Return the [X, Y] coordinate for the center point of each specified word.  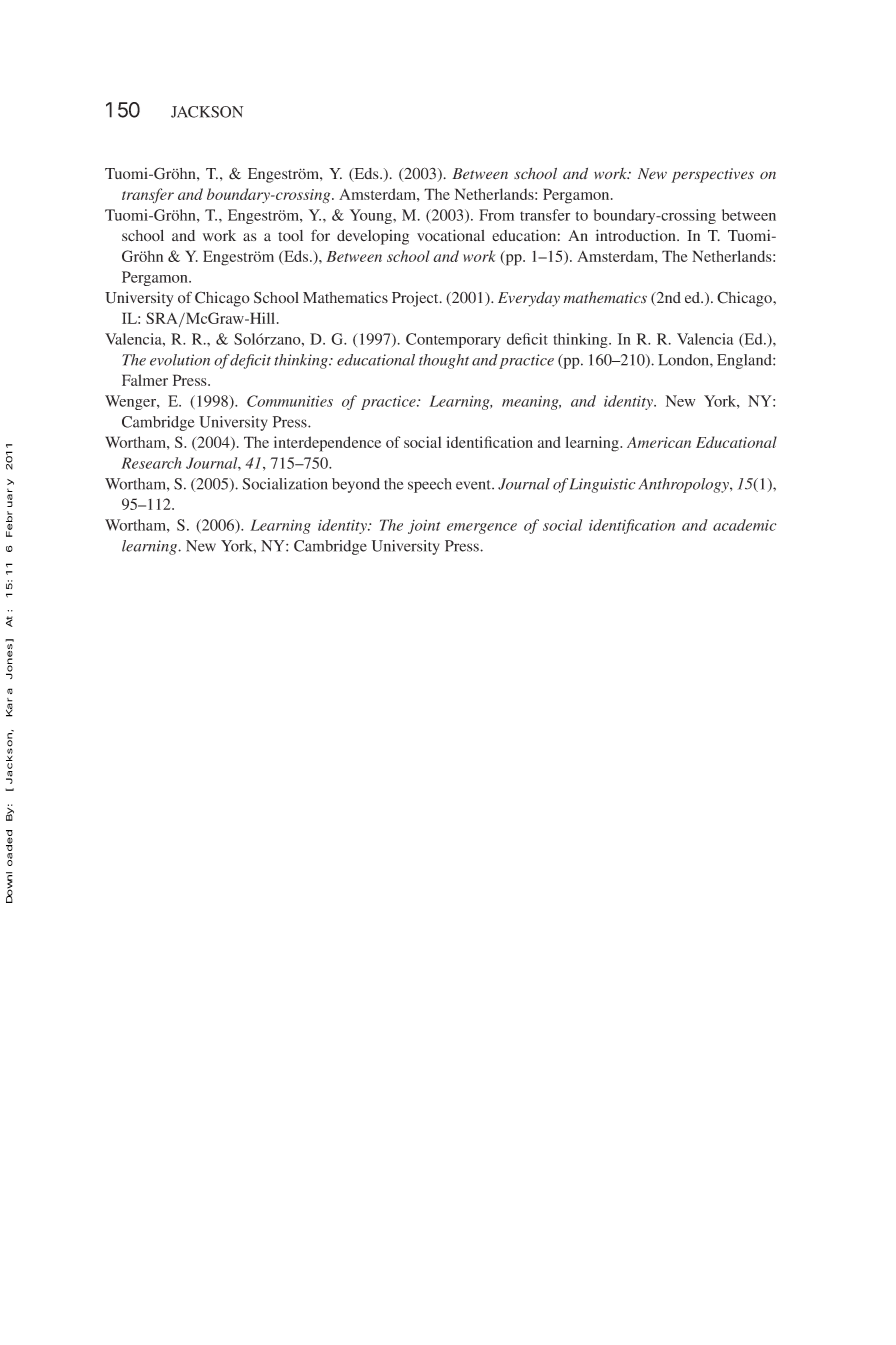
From [496, 215]
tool [290, 235]
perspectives [712, 175]
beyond [356, 485]
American [659, 442]
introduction [637, 235]
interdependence [327, 444]
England [745, 361]
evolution [180, 360]
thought [444, 361]
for [320, 235]
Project [416, 299]
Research [151, 463]
